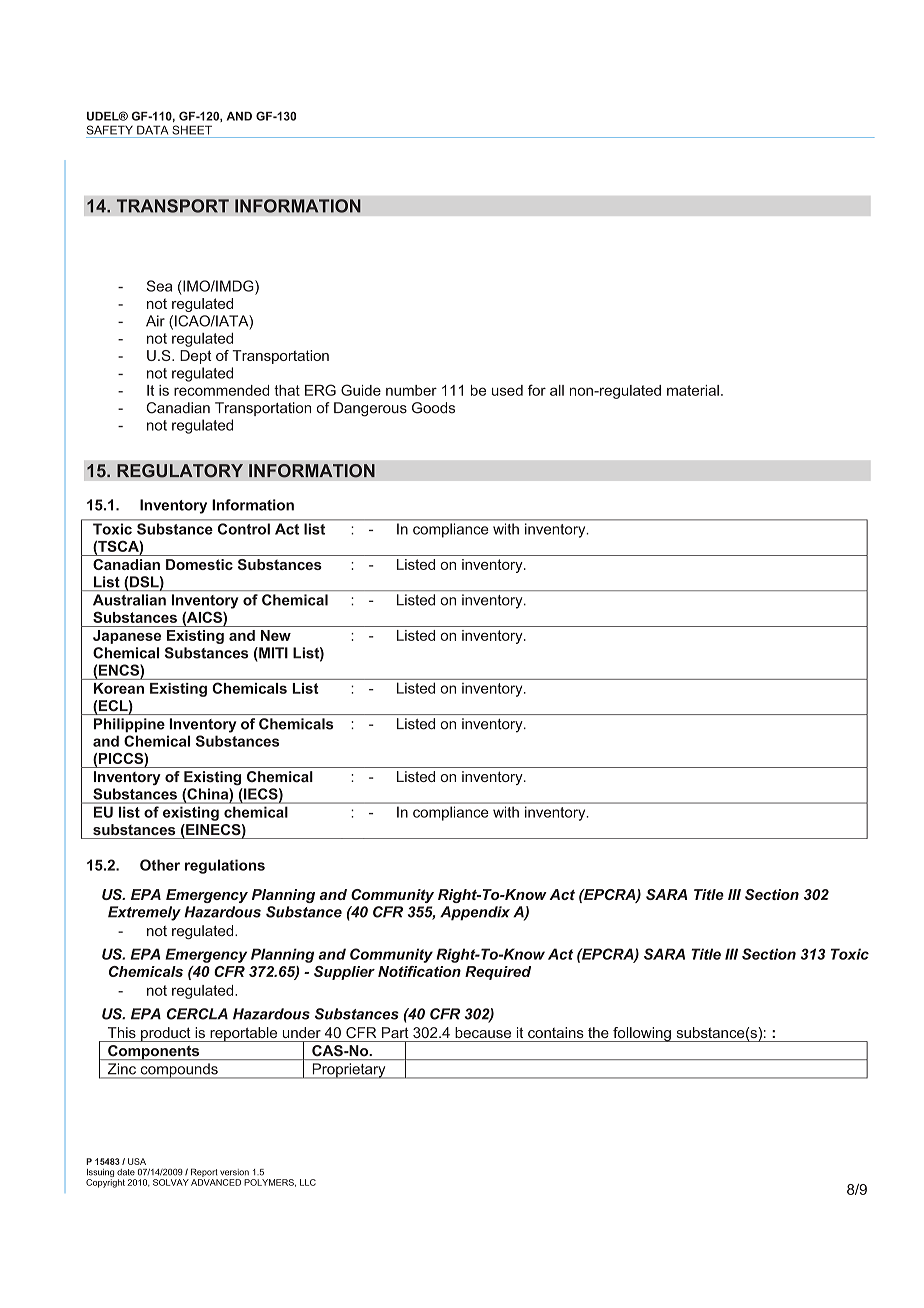 The image size is (924, 1308). What do you see at coordinates (411, 390) in the image?
I see `number` at bounding box center [411, 390].
